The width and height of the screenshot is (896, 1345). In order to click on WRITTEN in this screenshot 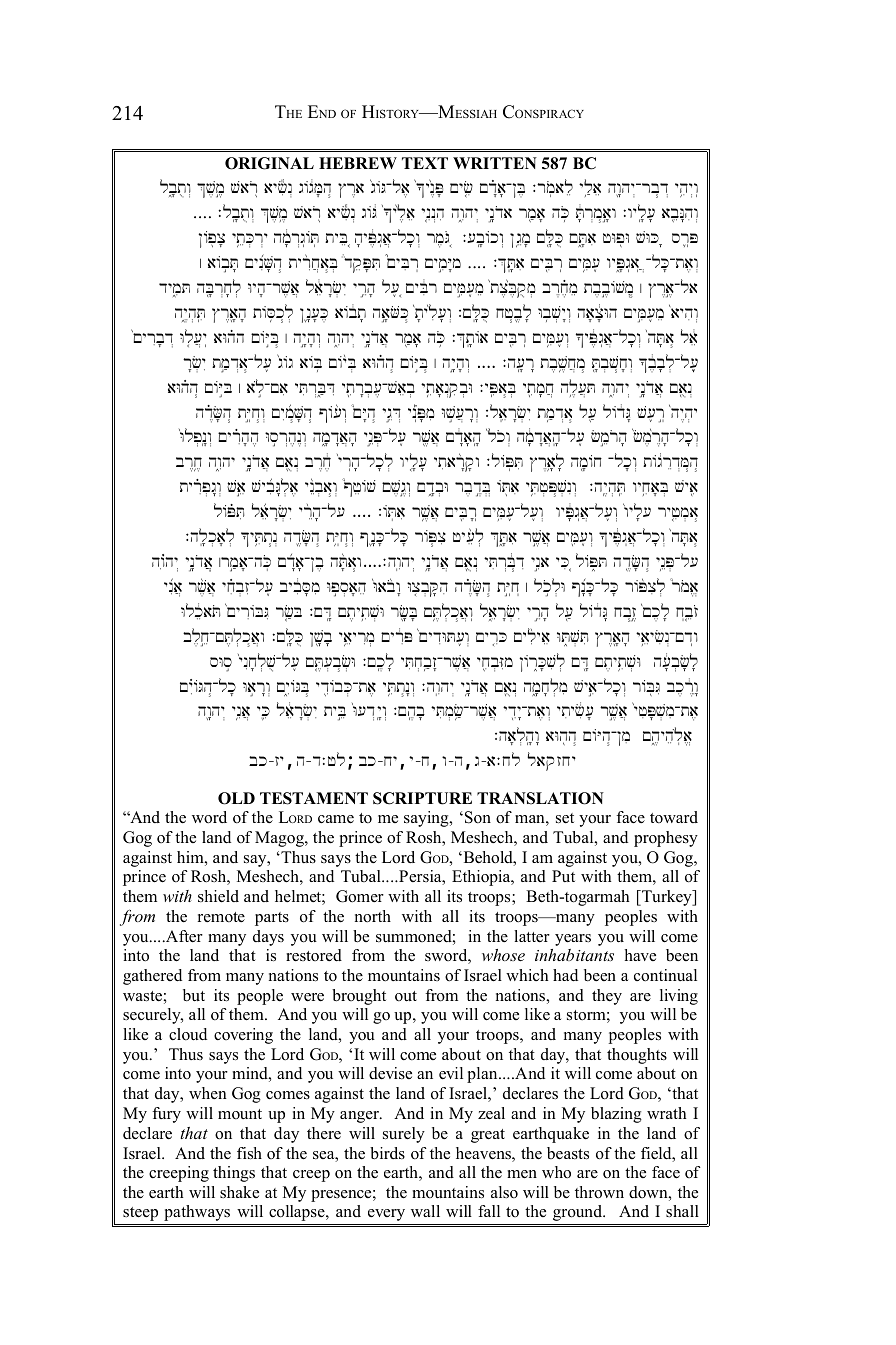, I will do `click(495, 163)`.
